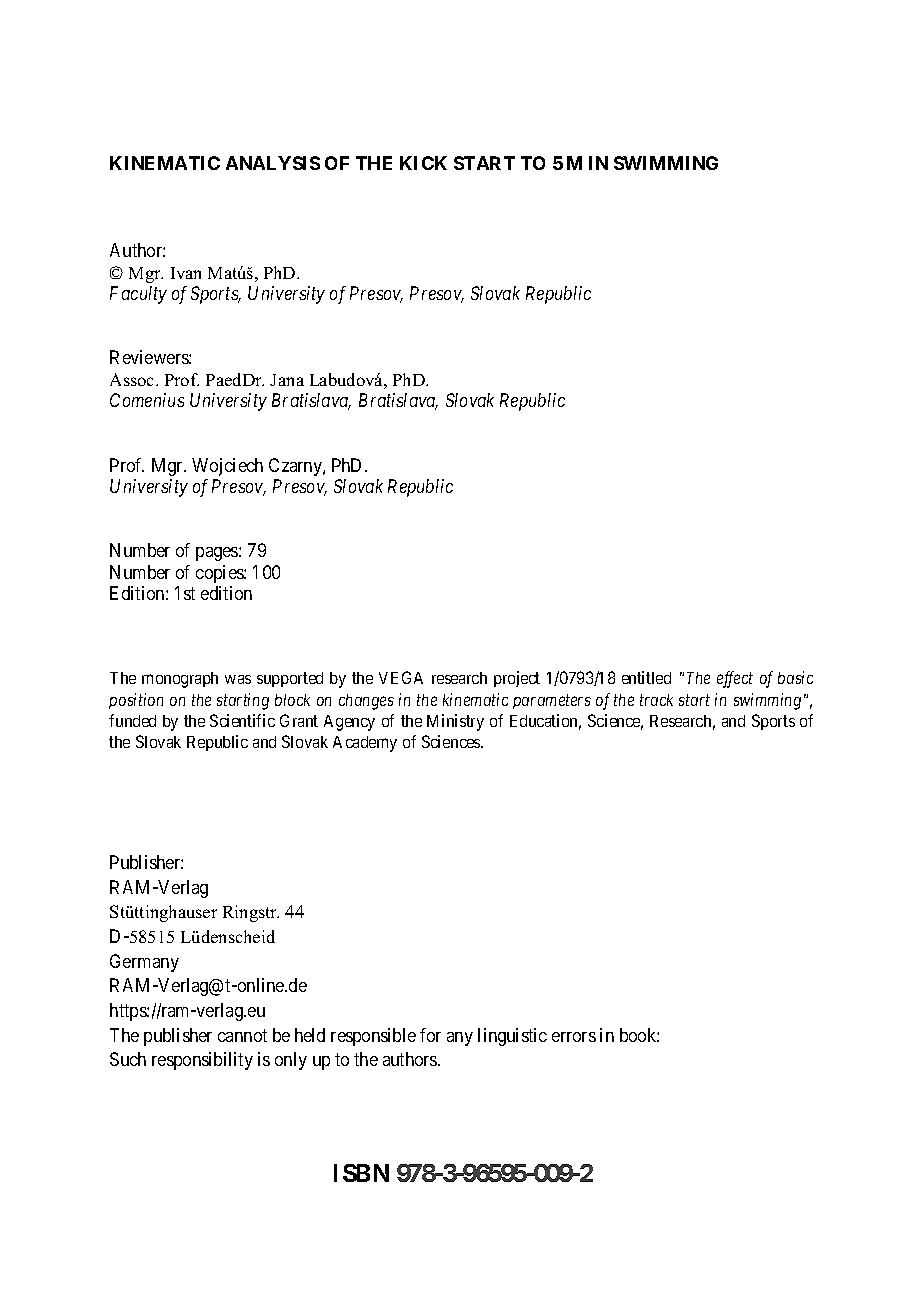  I want to click on ANALYSIS, so click(273, 163).
